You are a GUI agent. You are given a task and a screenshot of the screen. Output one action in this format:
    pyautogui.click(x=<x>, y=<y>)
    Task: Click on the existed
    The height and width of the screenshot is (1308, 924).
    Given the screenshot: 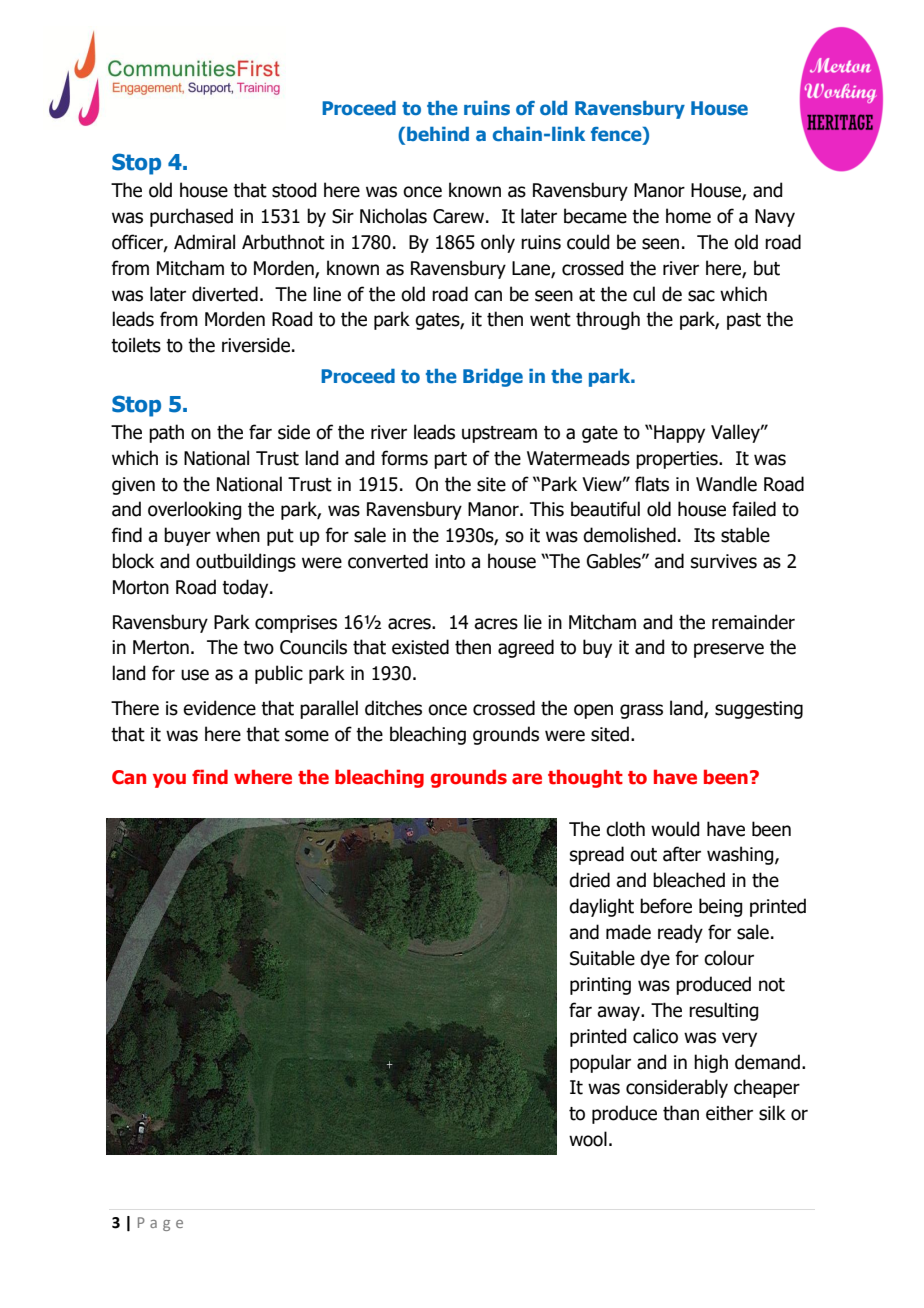 What is the action you would take?
    pyautogui.click(x=420, y=647)
